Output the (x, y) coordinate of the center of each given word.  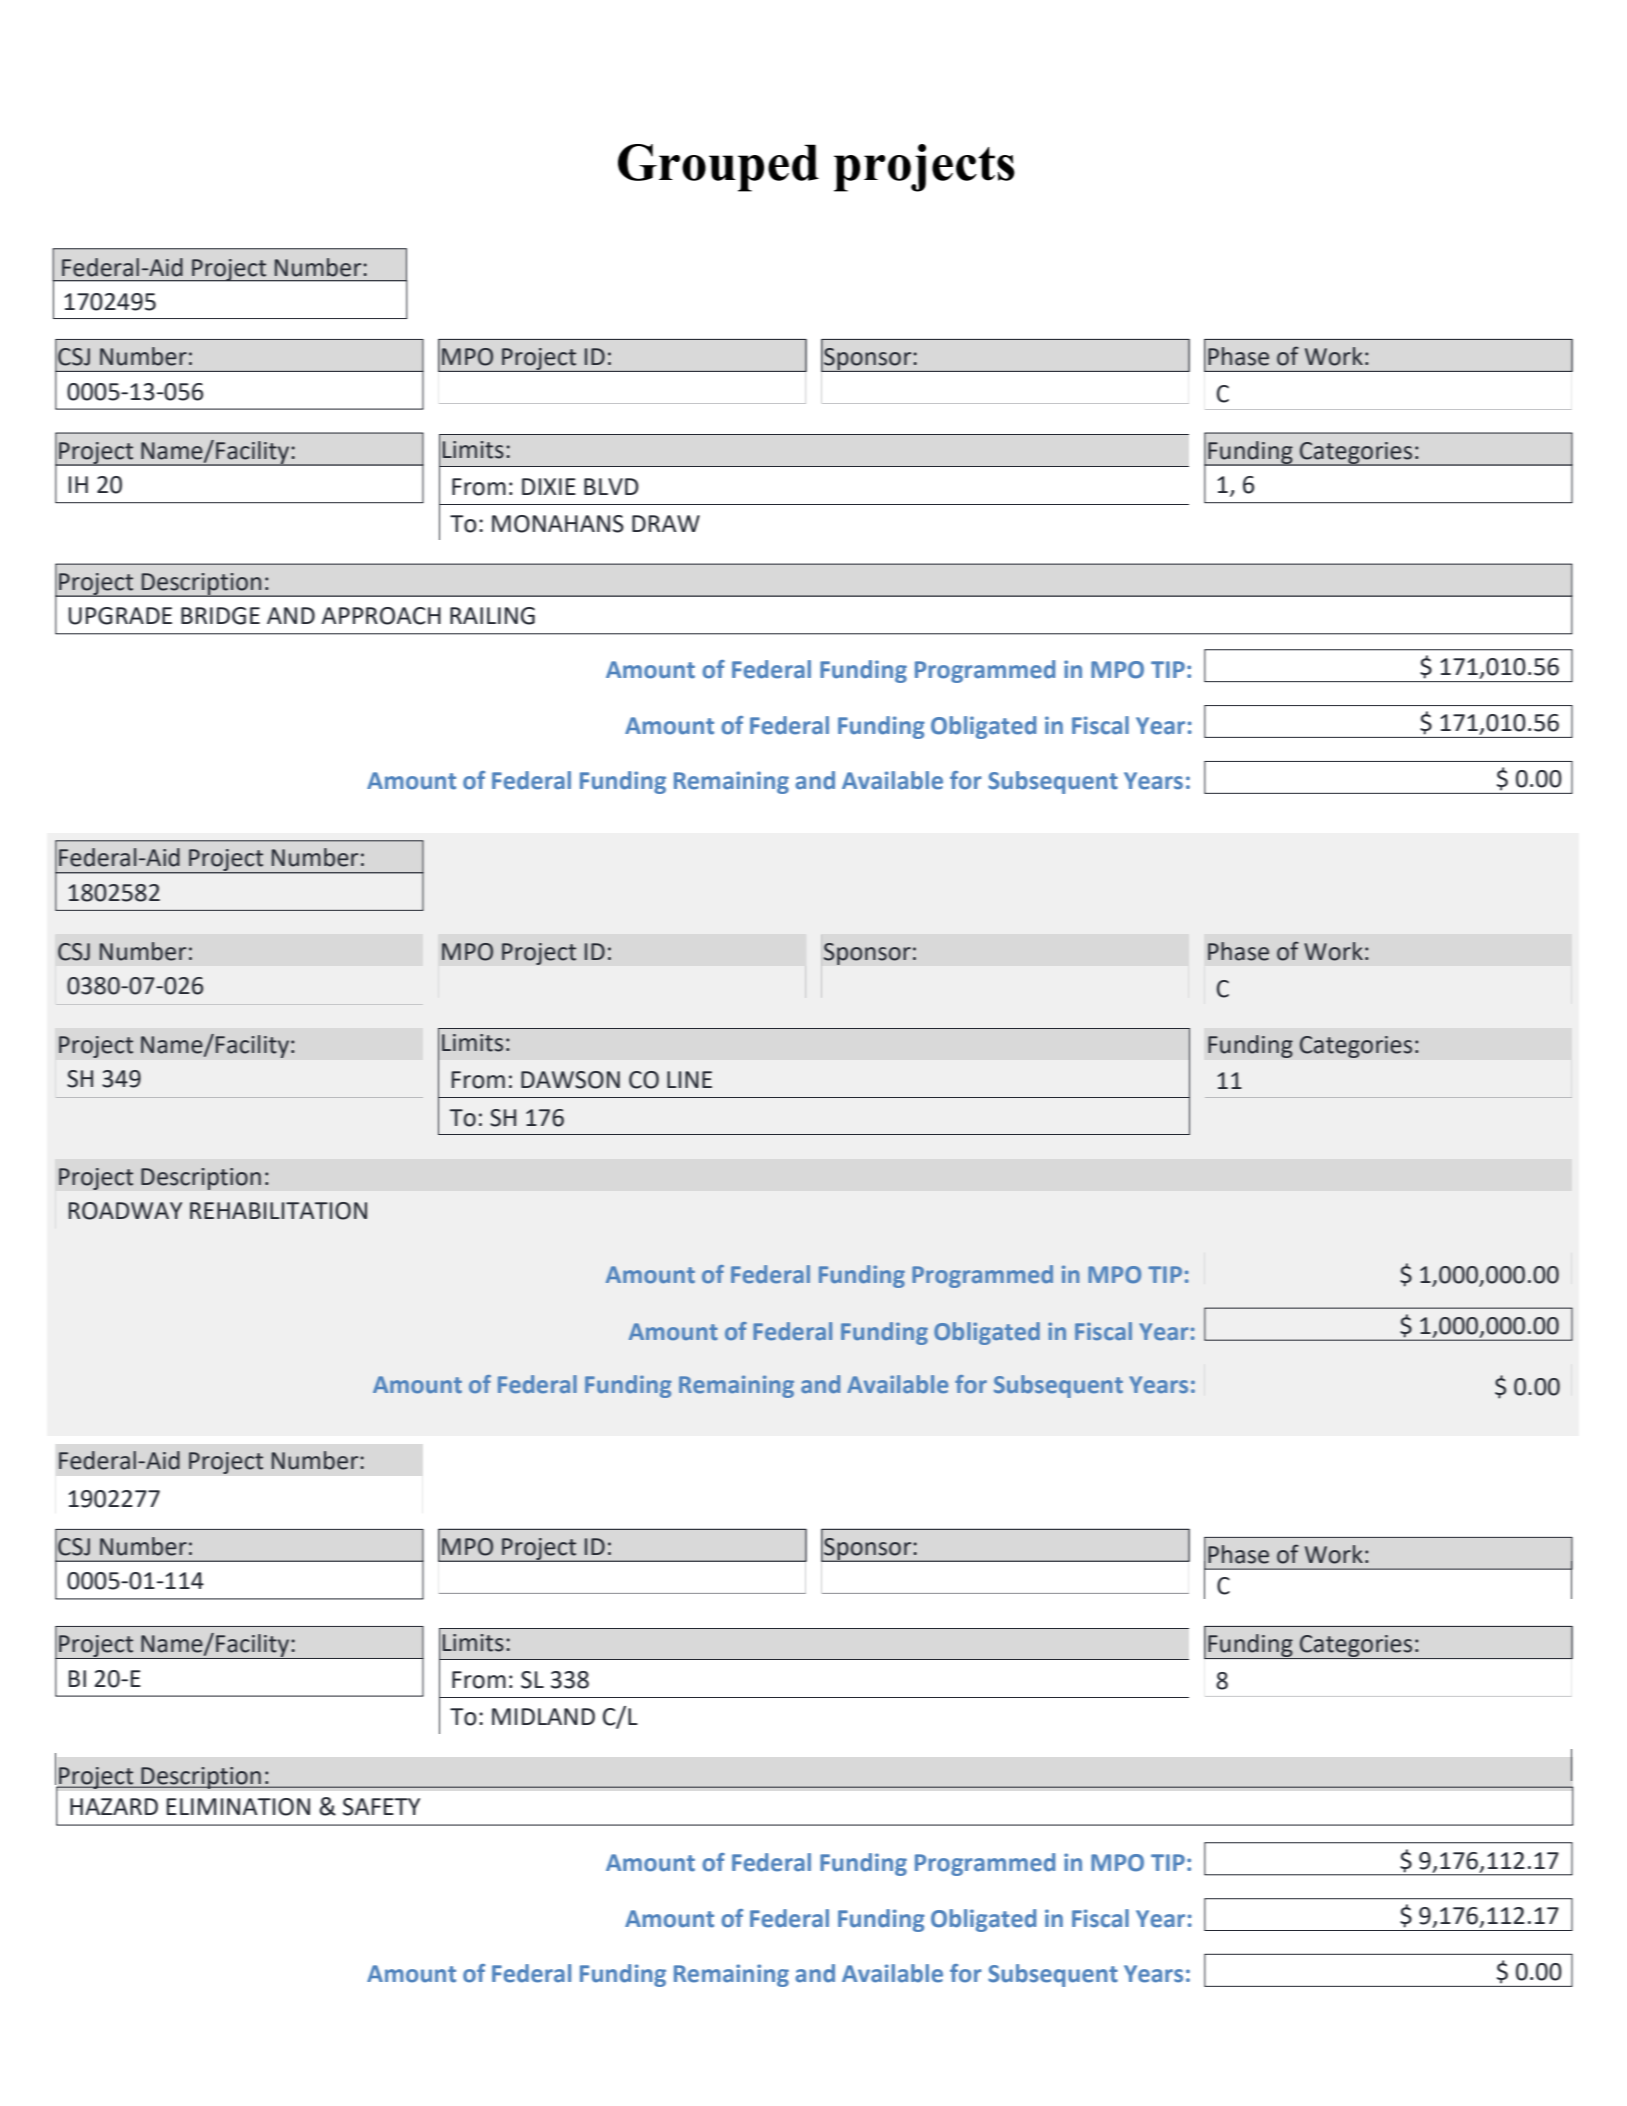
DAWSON (570, 1080)
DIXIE (549, 486)
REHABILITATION (278, 1211)
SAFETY (381, 1807)
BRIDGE (220, 616)
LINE (689, 1079)
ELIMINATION (238, 1807)
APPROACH (381, 616)
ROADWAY (125, 1211)
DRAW (666, 523)
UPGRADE (120, 616)
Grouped (718, 168)
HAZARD (114, 1806)
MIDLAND (543, 1716)
